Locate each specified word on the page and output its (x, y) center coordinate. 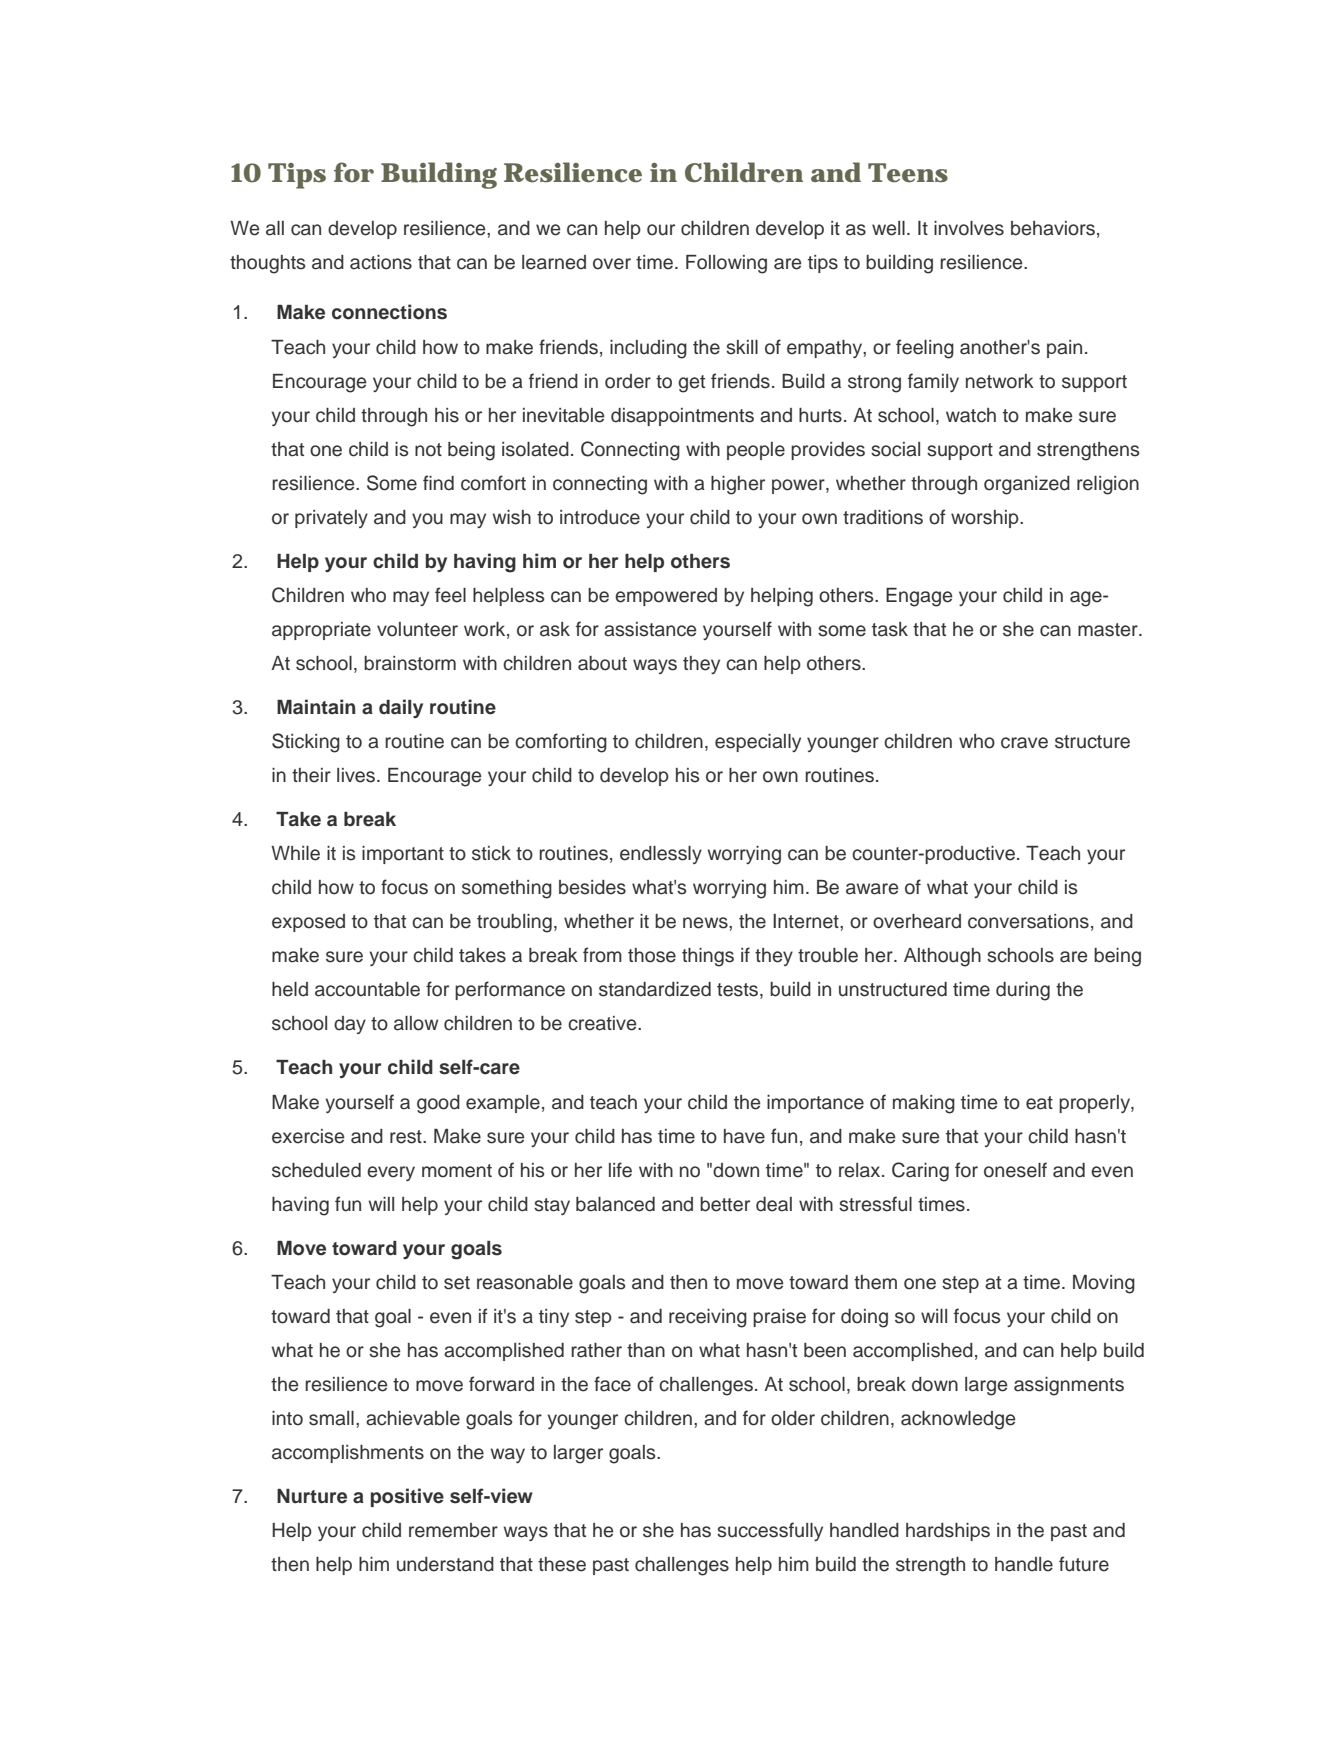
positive (407, 1497)
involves (969, 228)
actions (381, 262)
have (744, 1136)
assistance (650, 629)
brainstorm (410, 663)
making (924, 1104)
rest (407, 1137)
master (1109, 630)
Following (726, 264)
